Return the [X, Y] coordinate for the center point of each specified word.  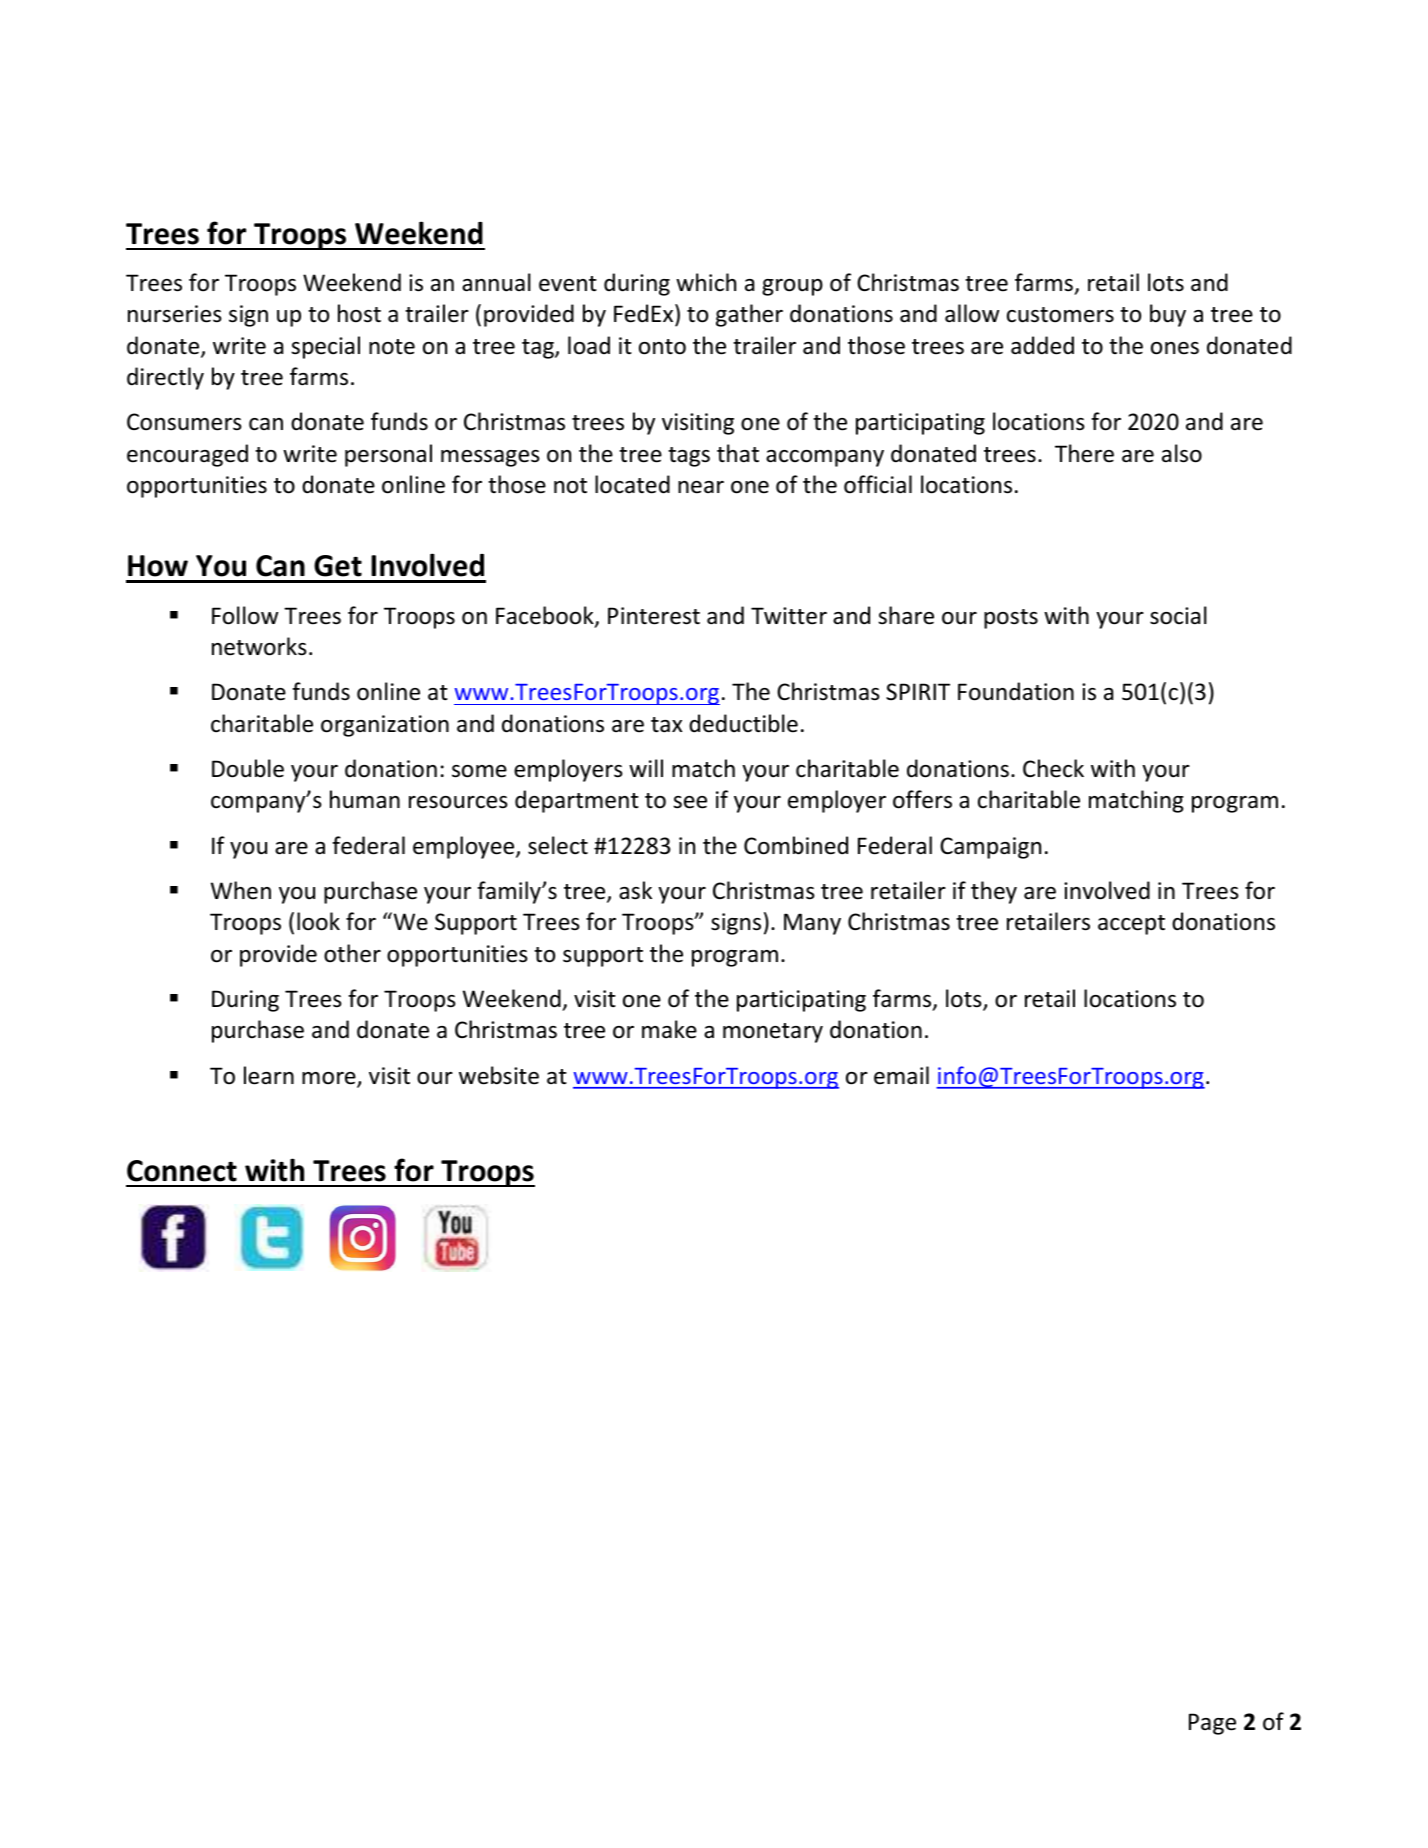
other [352, 953]
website [499, 1075]
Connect [182, 1171]
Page [1212, 1724]
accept [1131, 925]
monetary [773, 1033]
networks [259, 646]
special [325, 347]
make [669, 1029]
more [330, 1079]
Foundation [1016, 691]
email [901, 1075]
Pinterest [654, 616]
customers [1060, 315]
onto [662, 347]
